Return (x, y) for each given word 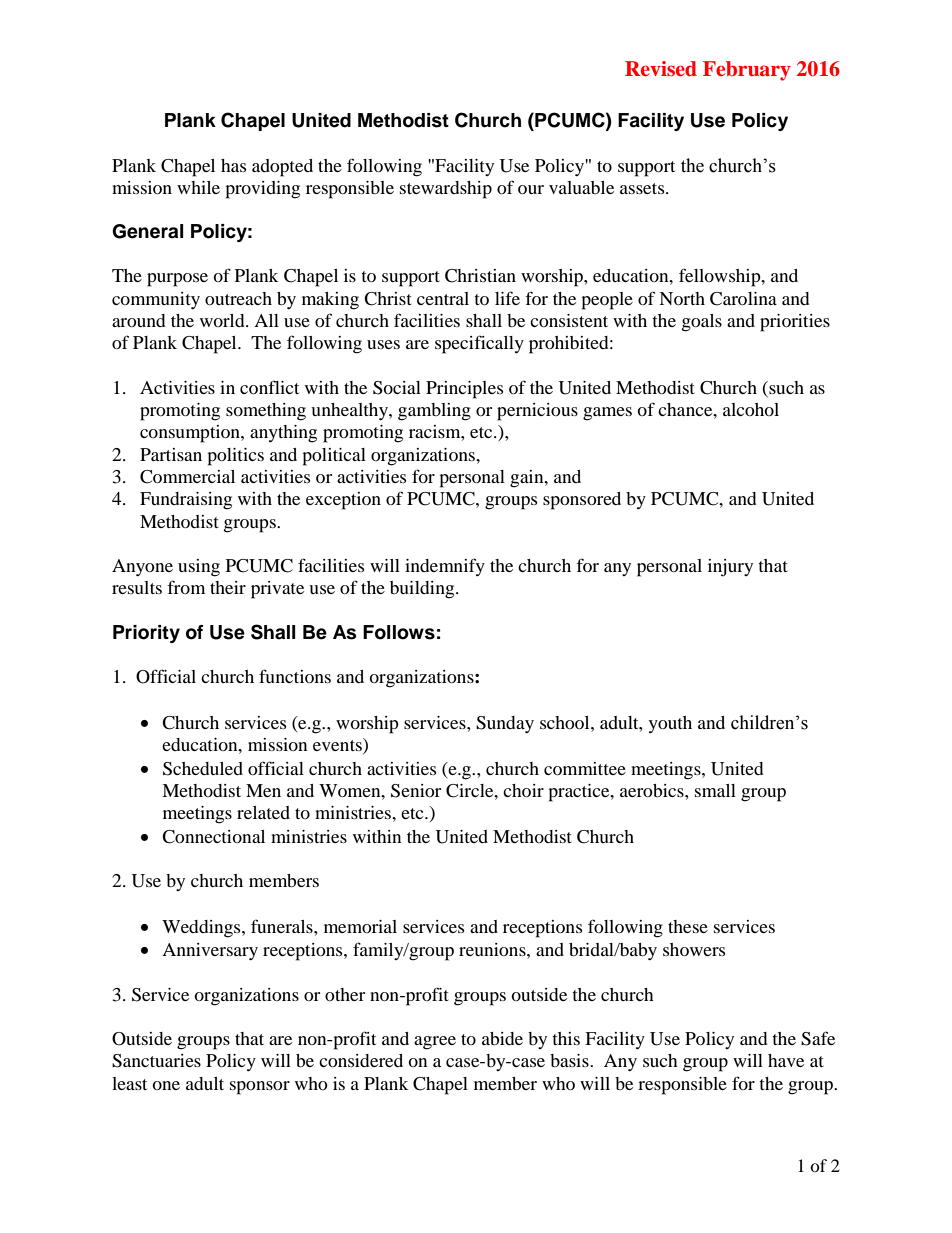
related (263, 812)
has (233, 165)
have (786, 1060)
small (715, 790)
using (199, 568)
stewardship (446, 190)
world (223, 320)
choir (523, 790)
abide (502, 1038)
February (747, 71)
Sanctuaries (156, 1061)
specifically (479, 344)
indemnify (445, 567)
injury (730, 568)
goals (702, 323)
